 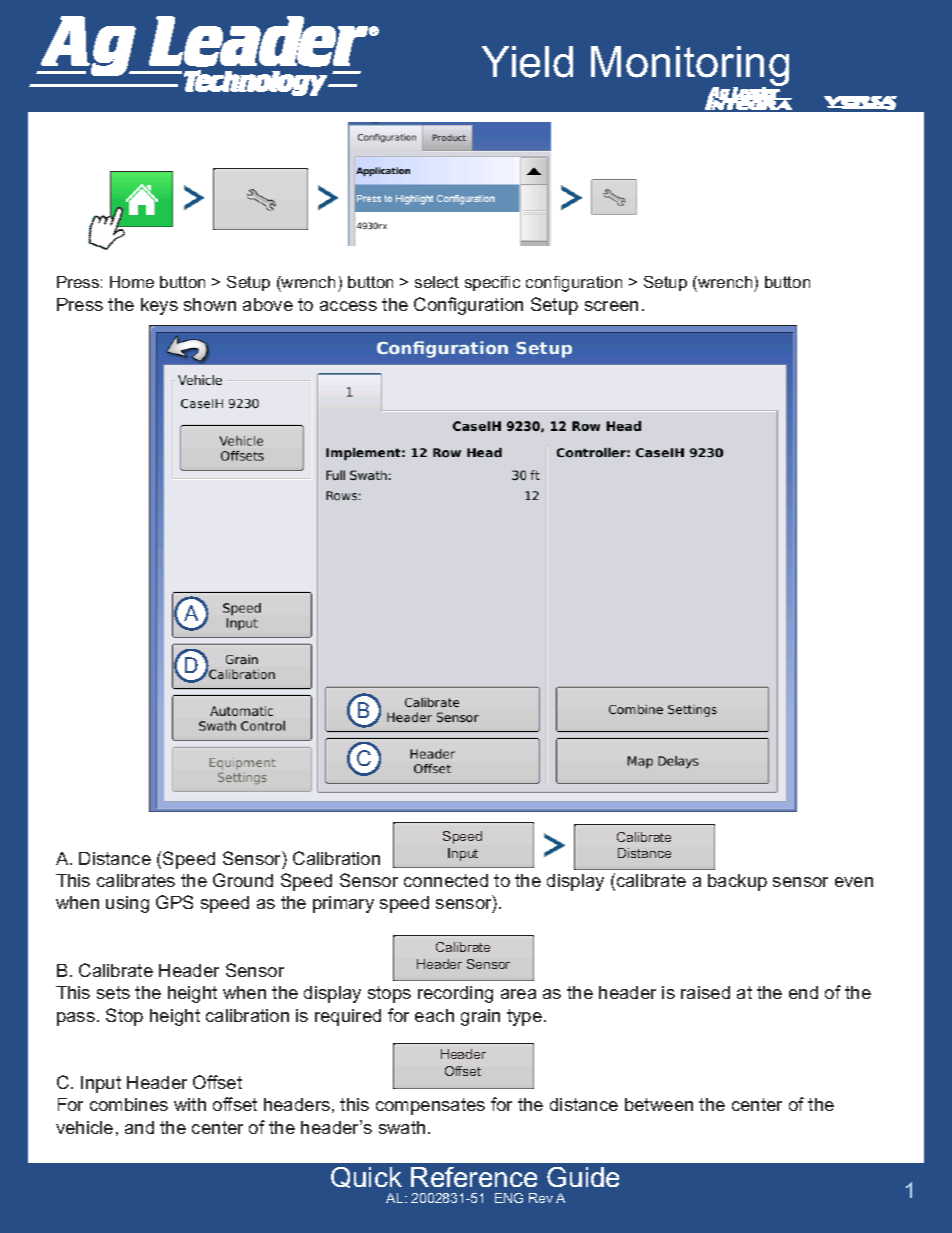 What do you see at coordinates (348, 306) in the document?
I see `access` at bounding box center [348, 306].
